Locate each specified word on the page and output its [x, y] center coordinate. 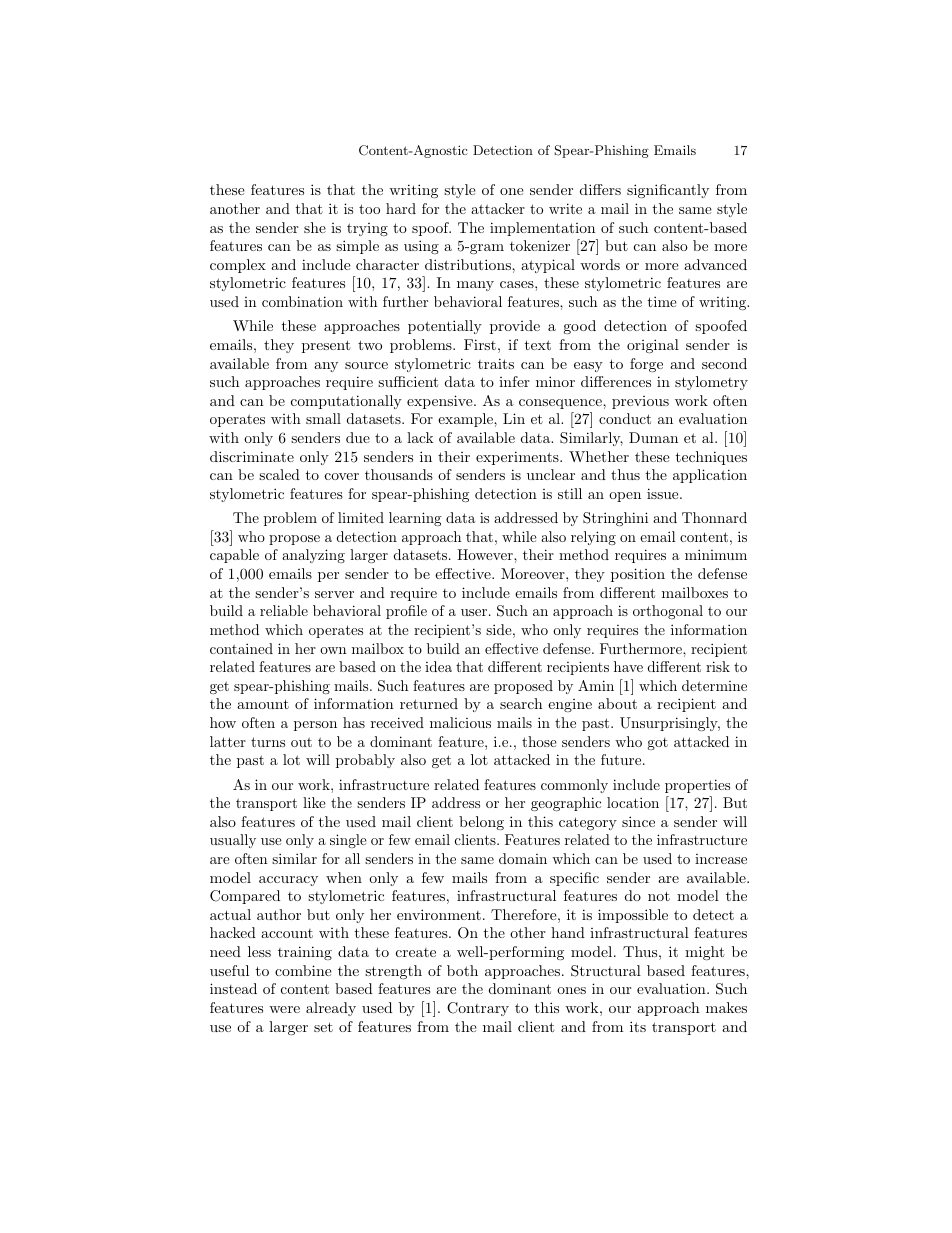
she [315, 227]
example [466, 420]
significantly [668, 191]
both [462, 970]
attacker [498, 208]
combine [303, 970]
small [323, 418]
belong [481, 823]
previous [640, 402]
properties [697, 786]
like [314, 802]
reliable [284, 610]
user [474, 612]
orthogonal [668, 612]
